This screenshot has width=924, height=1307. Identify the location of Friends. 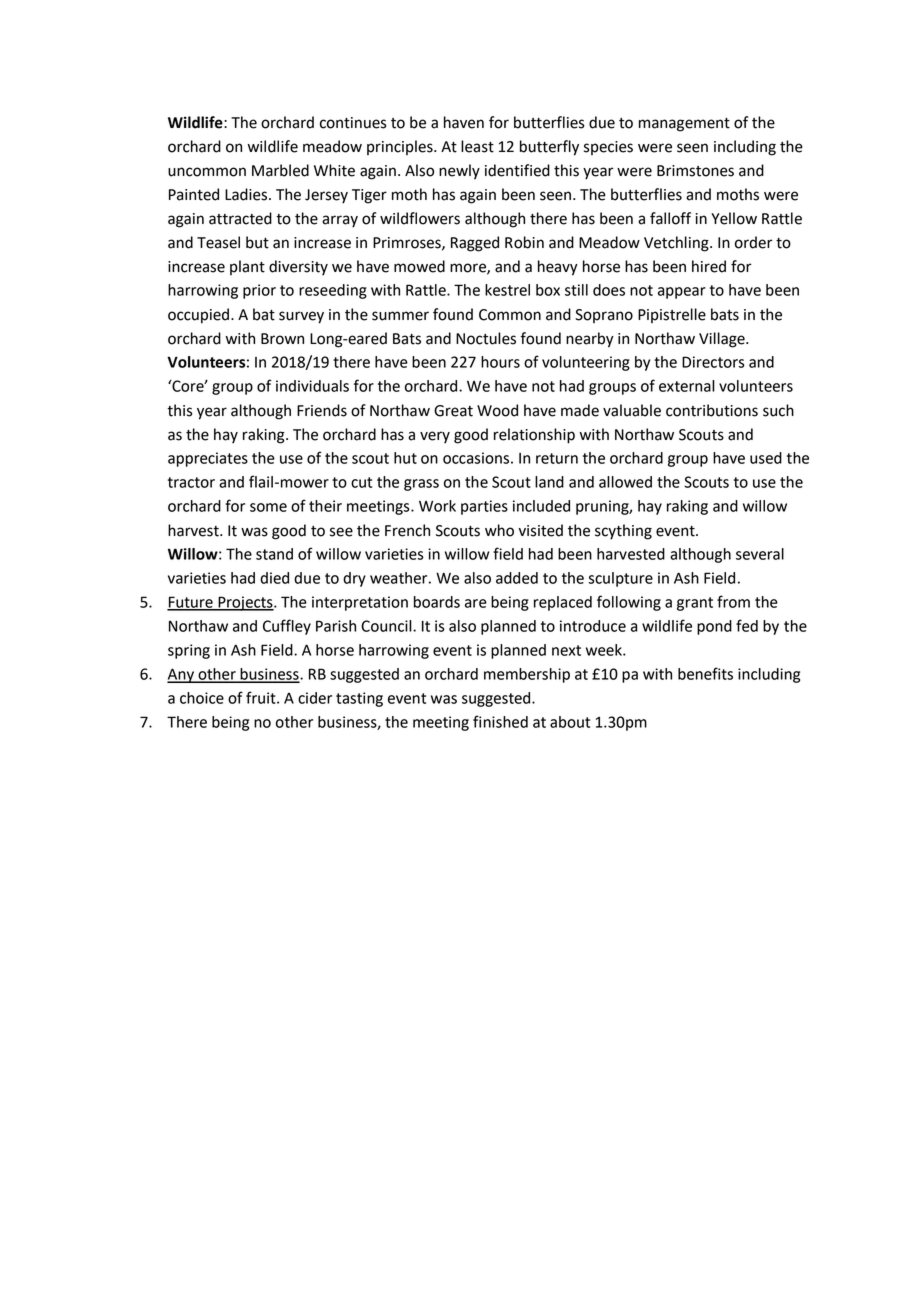
(322, 410).
